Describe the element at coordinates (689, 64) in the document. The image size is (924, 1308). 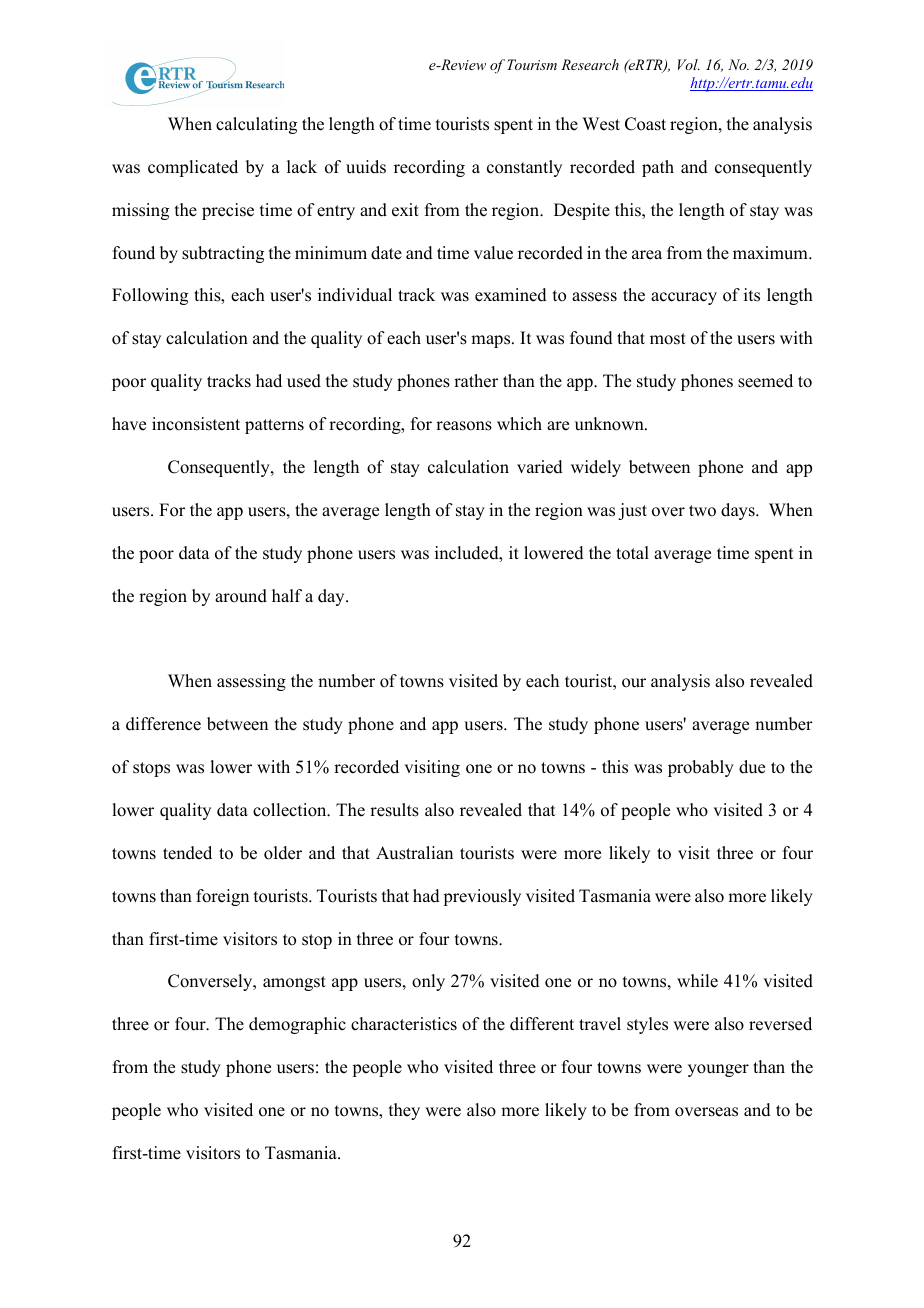
I see `Vol` at that location.
